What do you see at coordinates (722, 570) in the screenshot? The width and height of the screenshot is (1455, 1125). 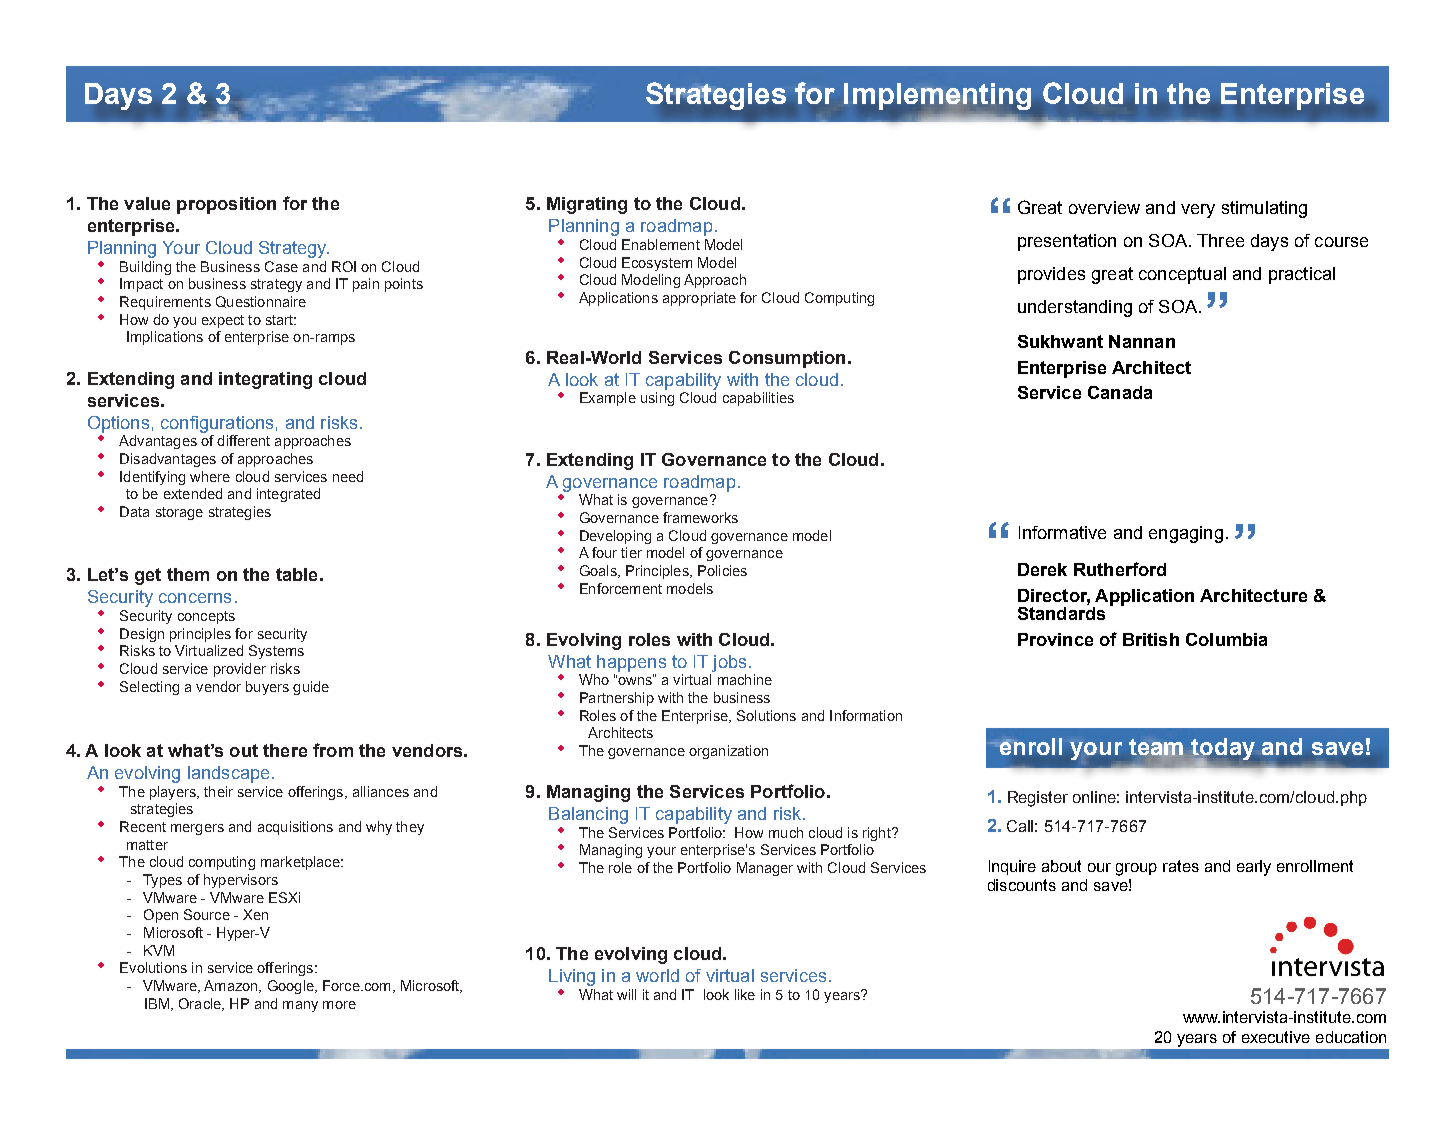 I see `Policies` at bounding box center [722, 570].
